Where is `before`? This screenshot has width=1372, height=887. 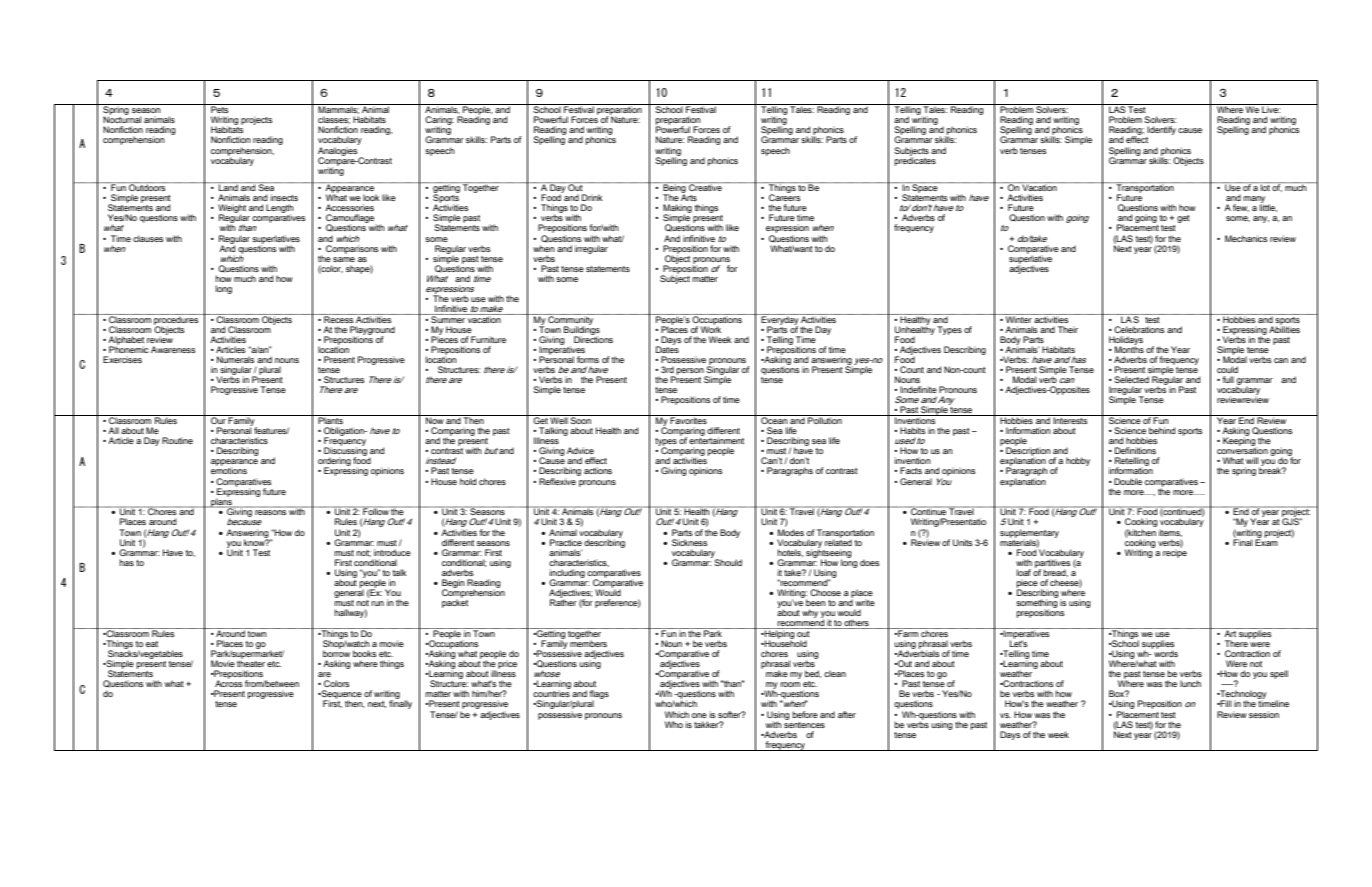 before is located at coordinates (805, 714).
